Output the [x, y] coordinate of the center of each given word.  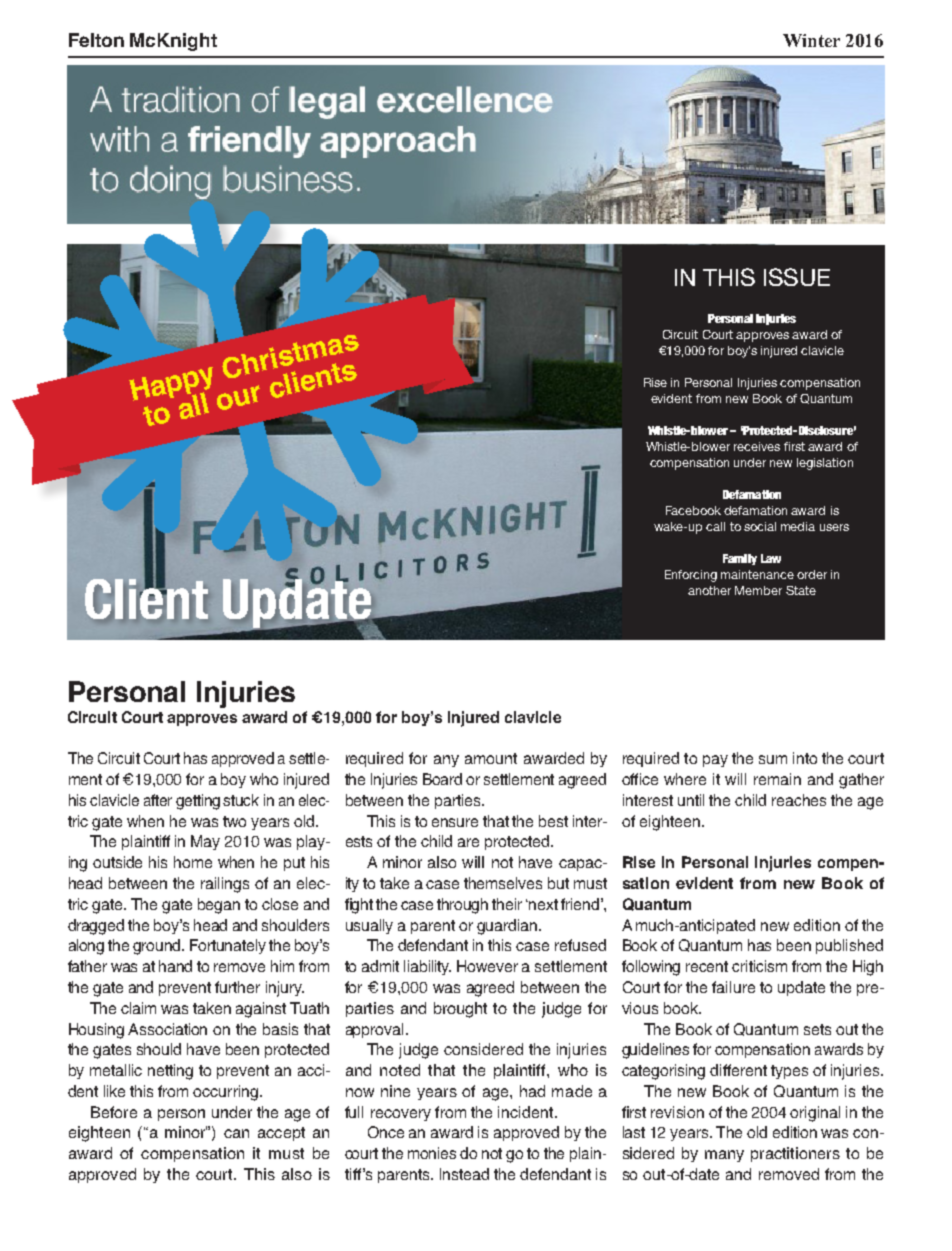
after [158, 800]
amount [491, 758]
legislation [825, 464]
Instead [464, 1174]
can [236, 1133]
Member [758, 590]
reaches [799, 800]
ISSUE [797, 277]
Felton [96, 40]
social [760, 526]
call [715, 526]
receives [757, 446]
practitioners [795, 1154]
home [193, 862]
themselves [503, 883]
